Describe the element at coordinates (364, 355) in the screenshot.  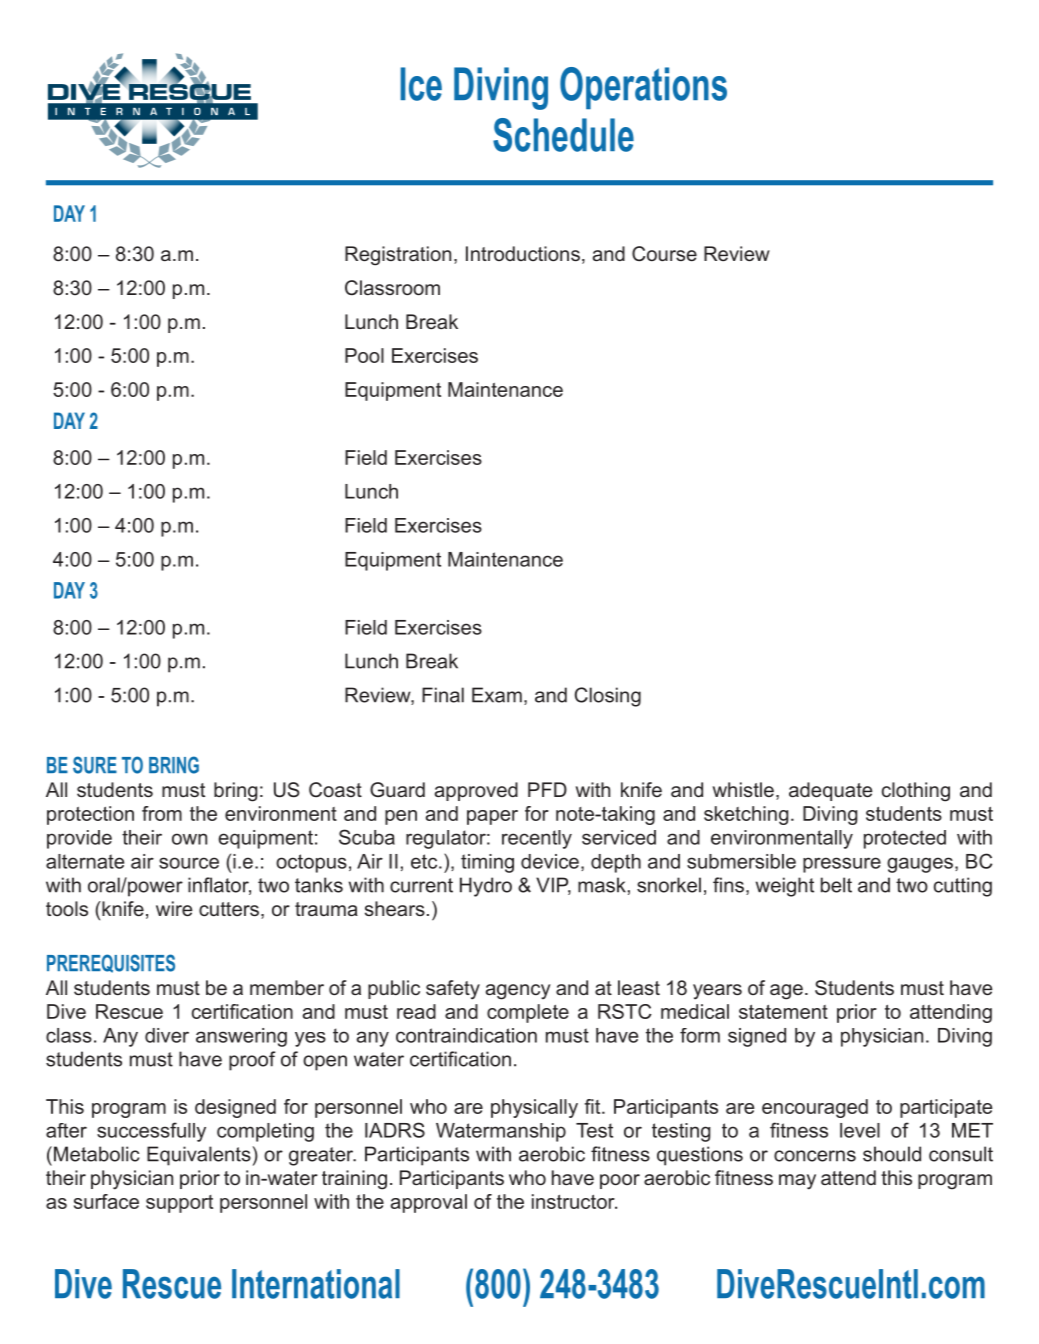
I see `Pool` at that location.
